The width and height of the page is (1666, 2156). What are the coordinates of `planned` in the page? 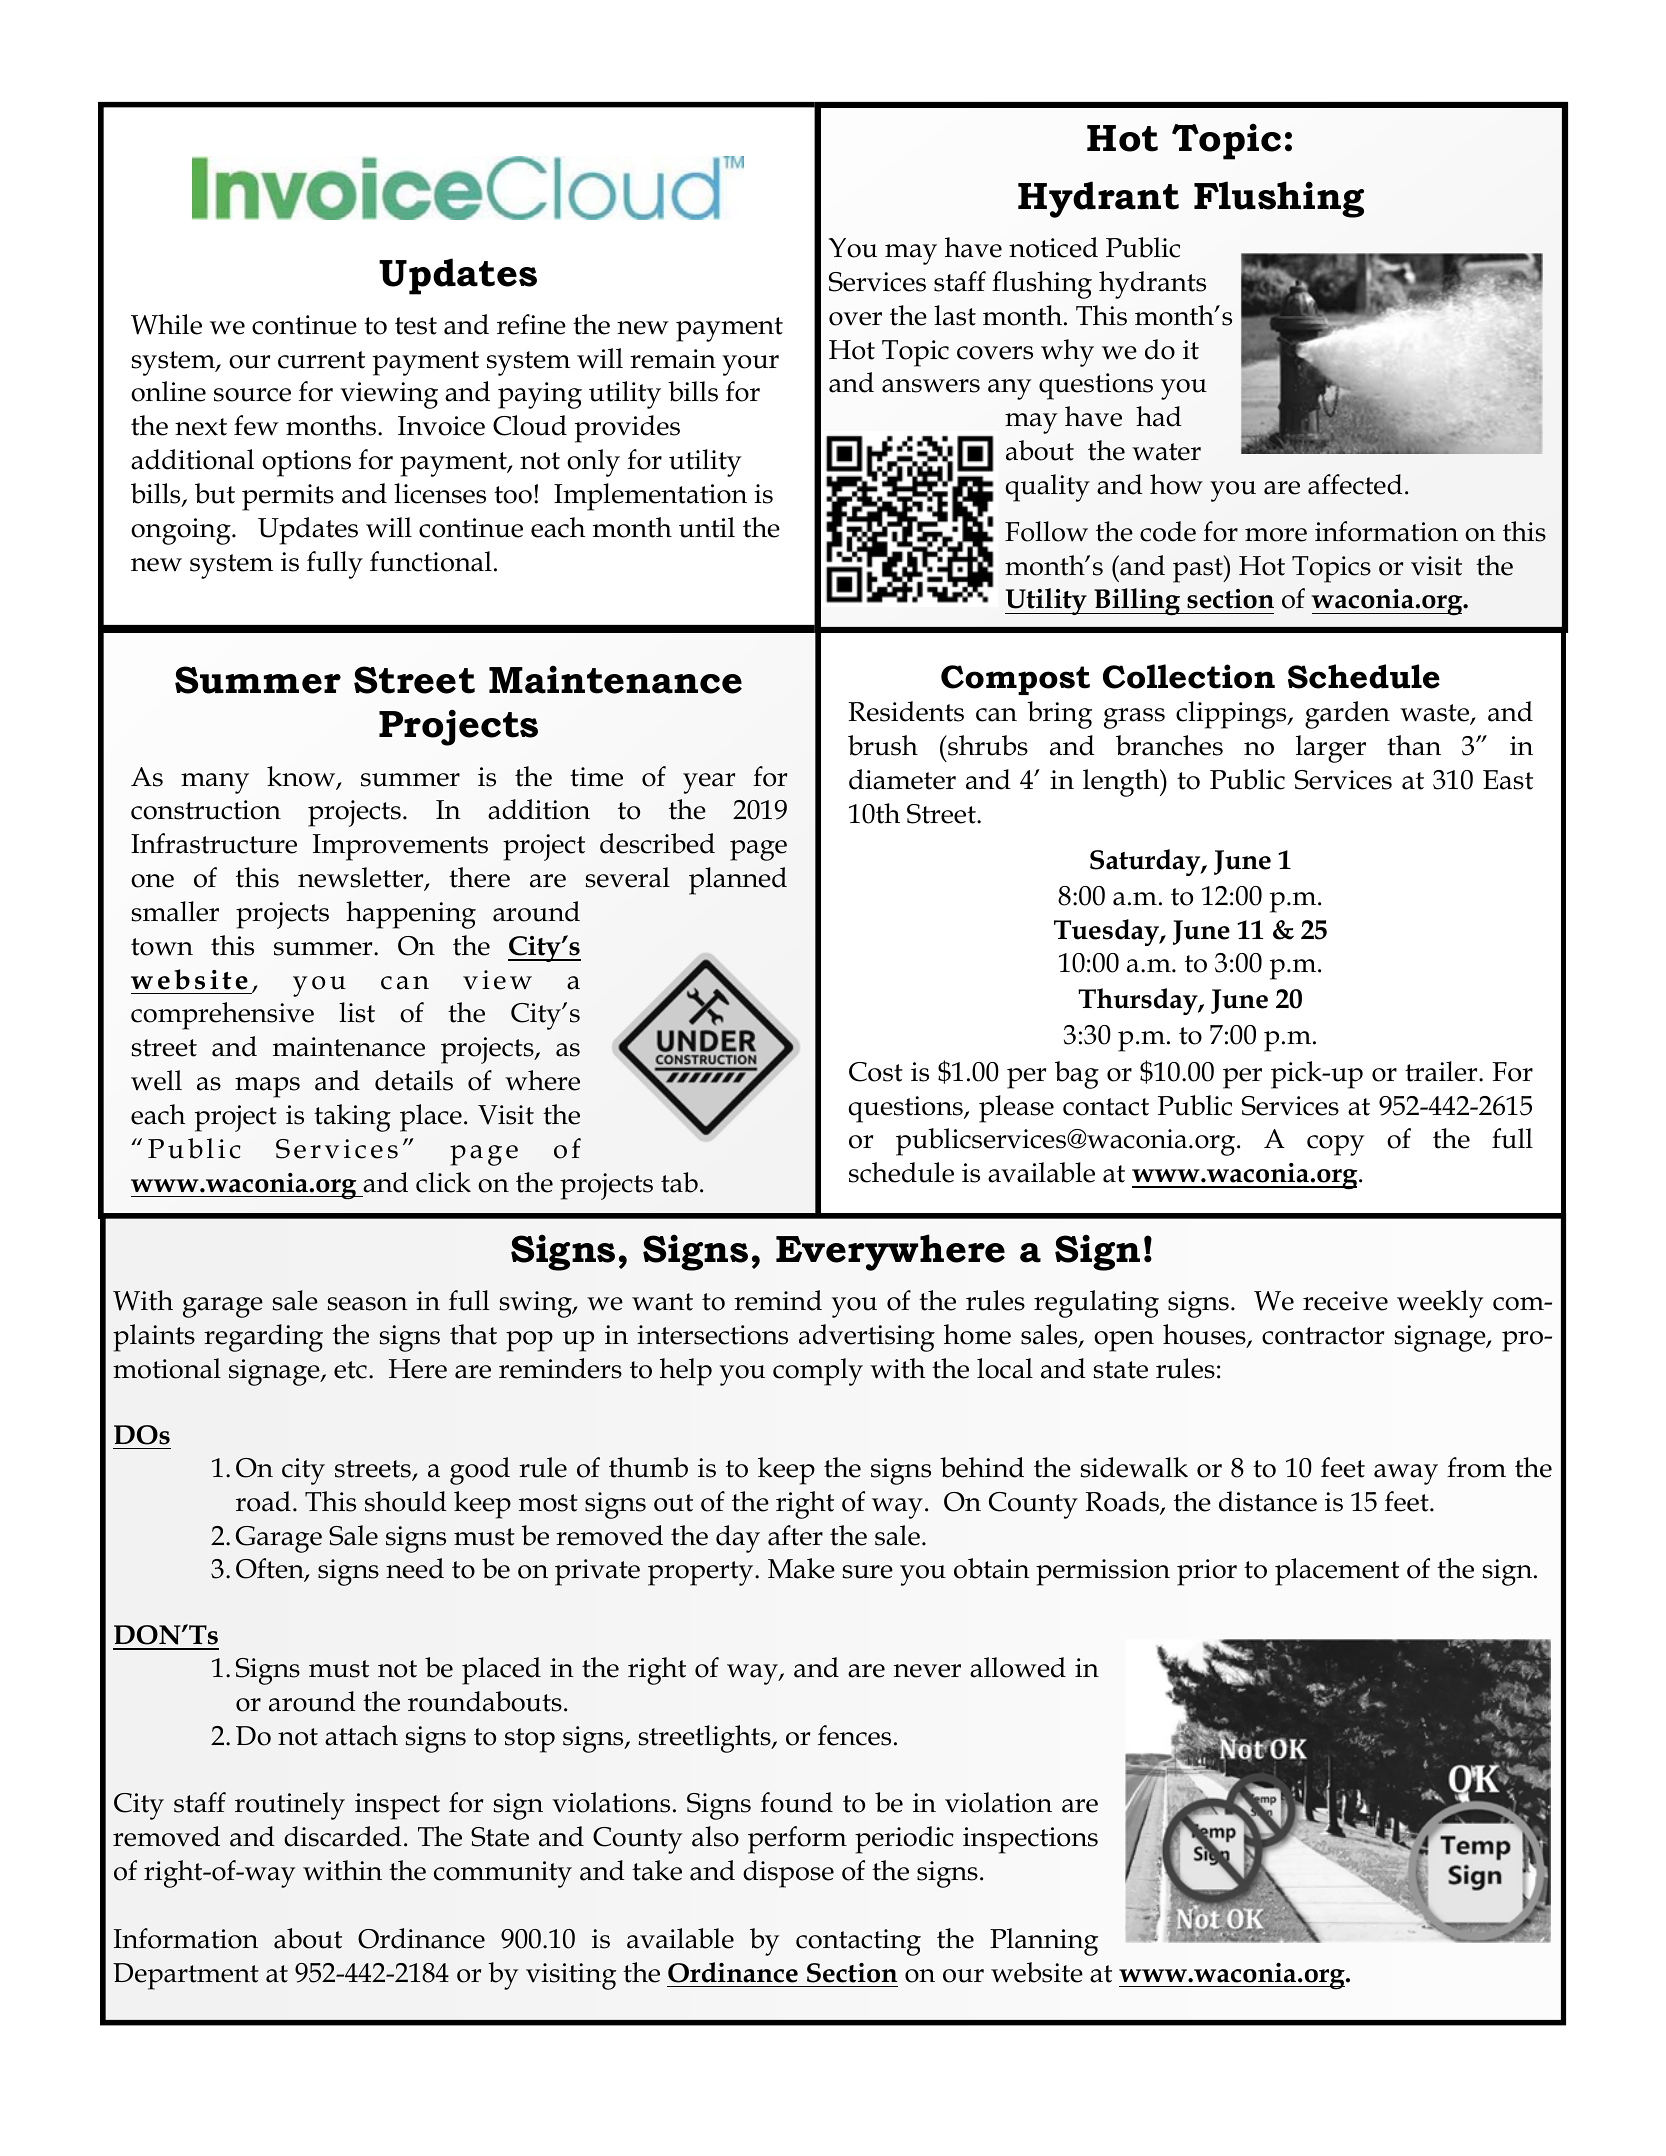 It's located at (738, 881).
